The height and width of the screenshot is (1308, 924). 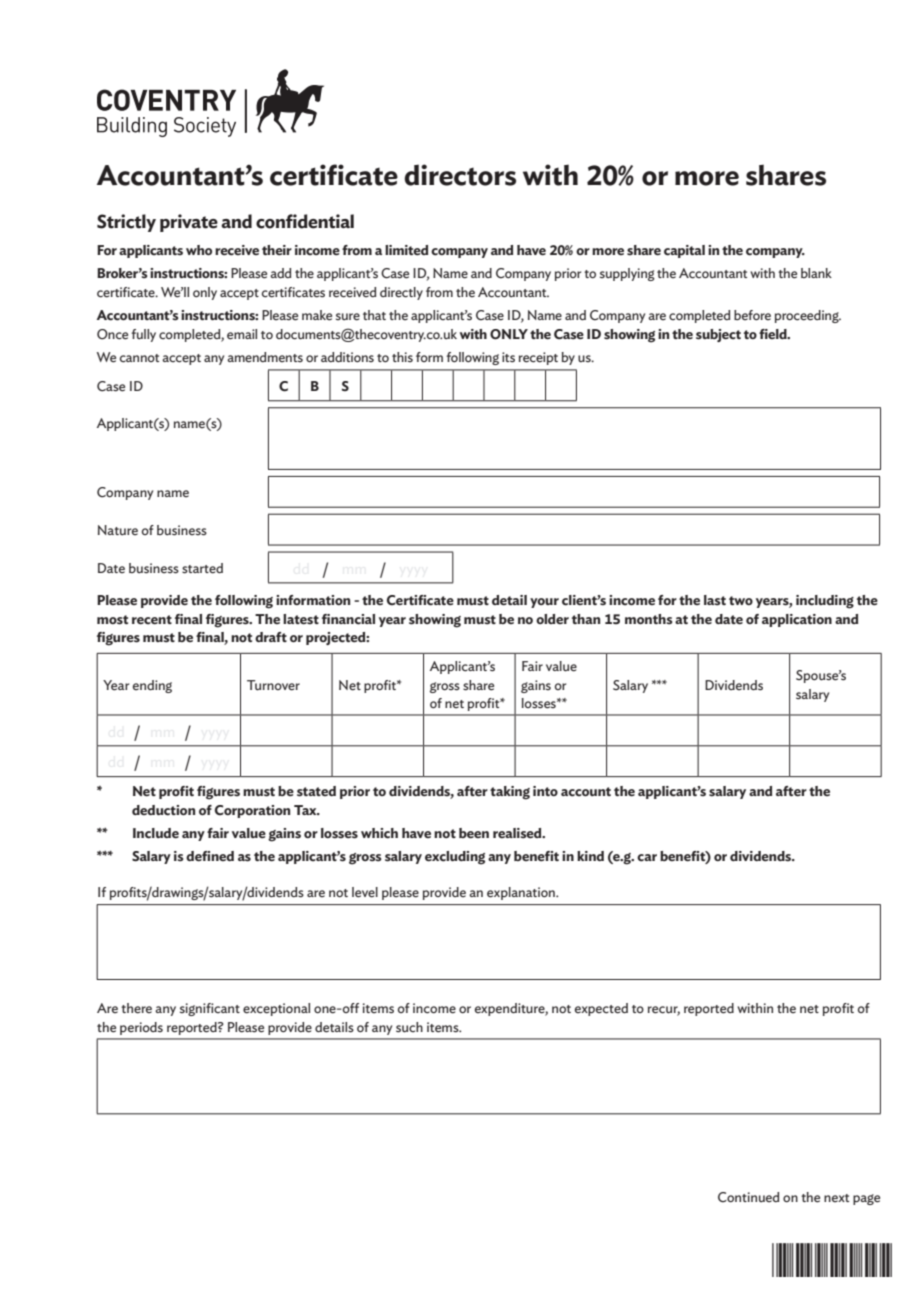 What do you see at coordinates (141, 1028) in the screenshot?
I see `periods` at bounding box center [141, 1028].
